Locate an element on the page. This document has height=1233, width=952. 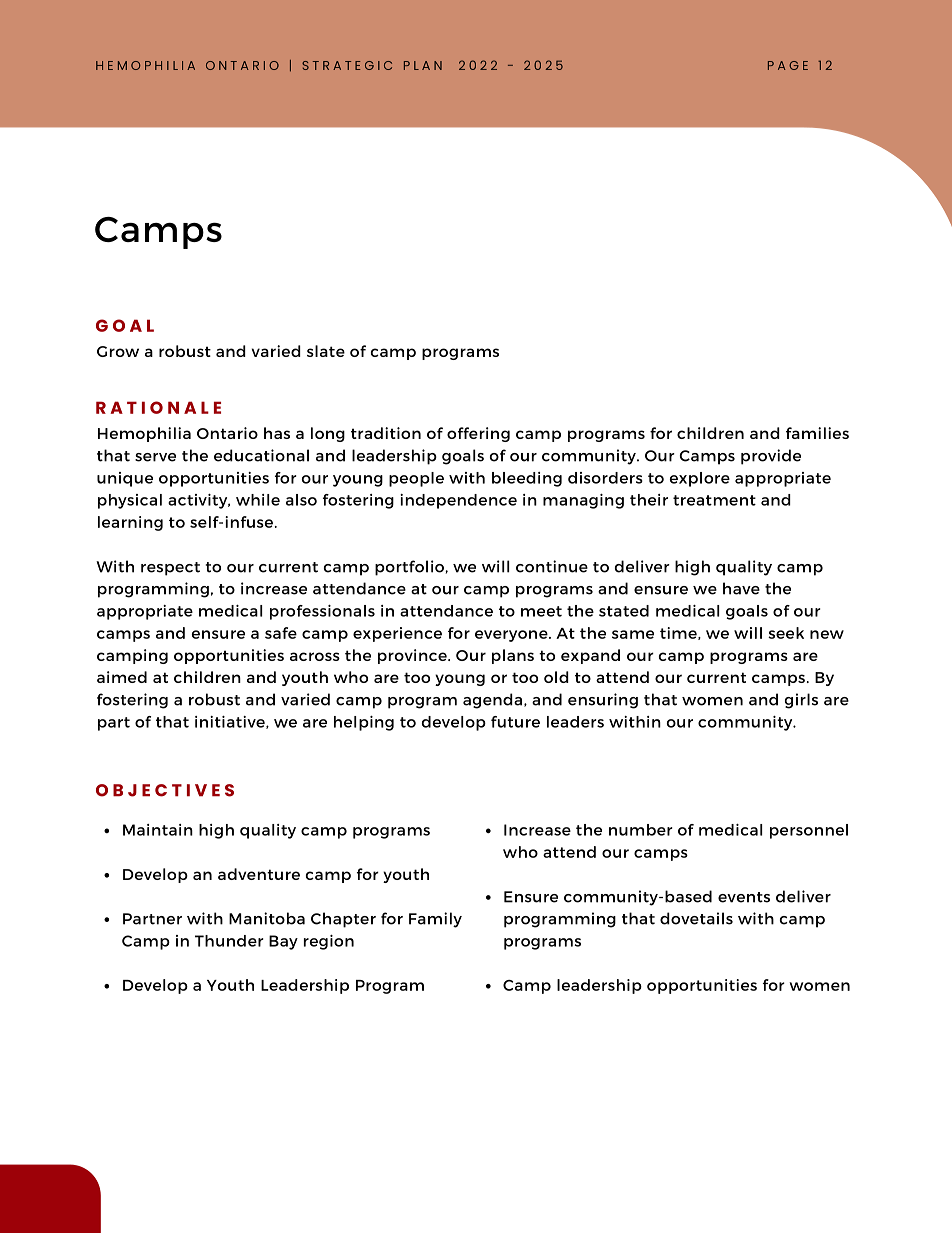
Manitoba is located at coordinates (267, 918).
